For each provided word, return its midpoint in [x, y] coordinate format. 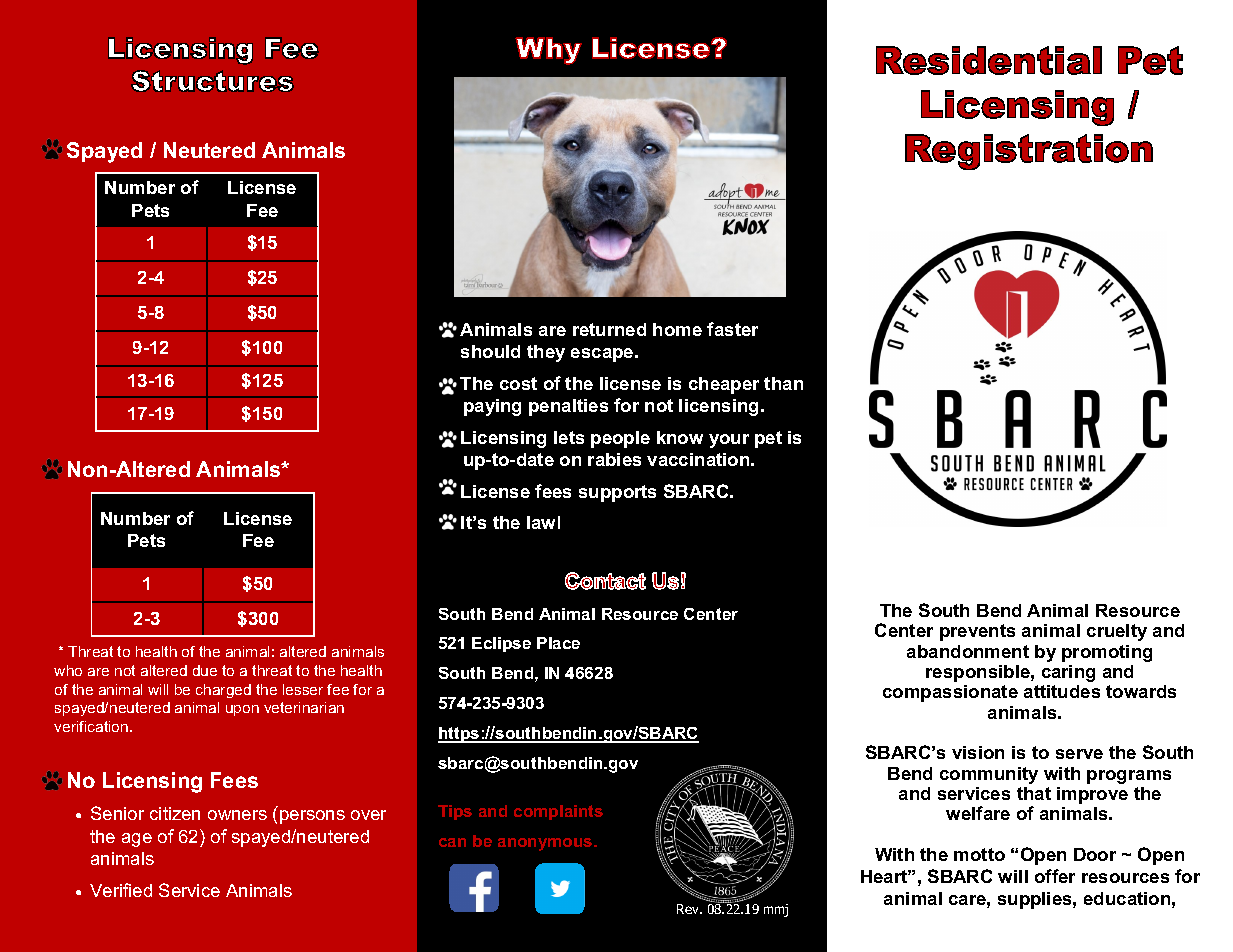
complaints [558, 812]
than [783, 383]
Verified [121, 890]
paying [492, 407]
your [729, 441]
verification [92, 726]
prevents [977, 632]
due [205, 670]
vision [978, 752]
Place [558, 643]
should [490, 351]
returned [609, 329]
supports [617, 493]
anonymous [546, 844]
